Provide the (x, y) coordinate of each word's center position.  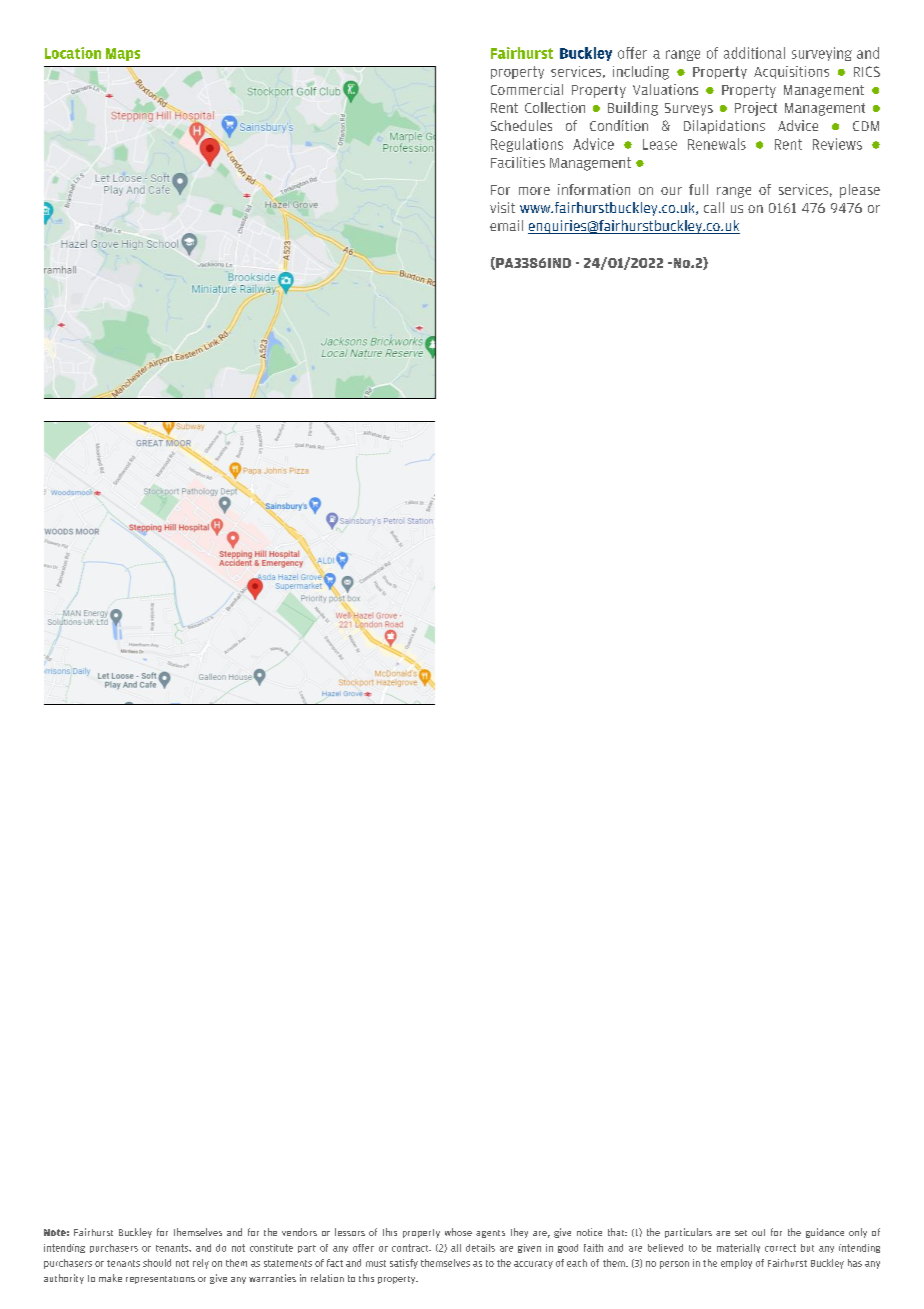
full (698, 189)
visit (502, 207)
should (157, 1263)
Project (756, 109)
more (534, 191)
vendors (299, 1232)
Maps (123, 54)
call (714, 207)
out (758, 1232)
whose (458, 1232)
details (480, 1248)
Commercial (527, 89)
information (594, 189)
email (506, 225)
